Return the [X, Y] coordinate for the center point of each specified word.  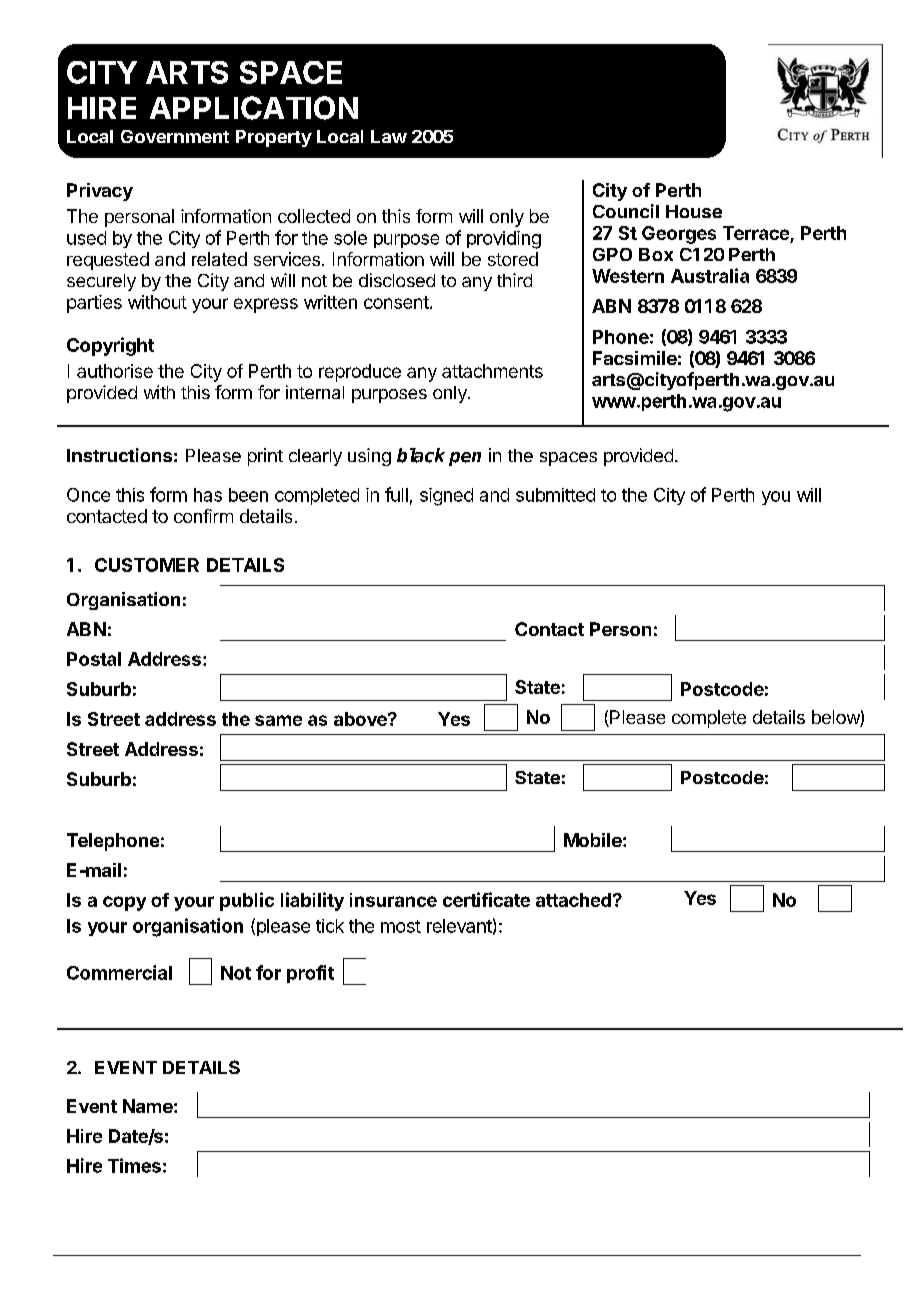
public [247, 901]
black [421, 455]
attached [573, 900]
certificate [486, 899]
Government [175, 136]
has [208, 495]
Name [148, 1106]
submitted [555, 495]
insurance [393, 900]
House [694, 211]
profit [310, 974]
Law [389, 136]
